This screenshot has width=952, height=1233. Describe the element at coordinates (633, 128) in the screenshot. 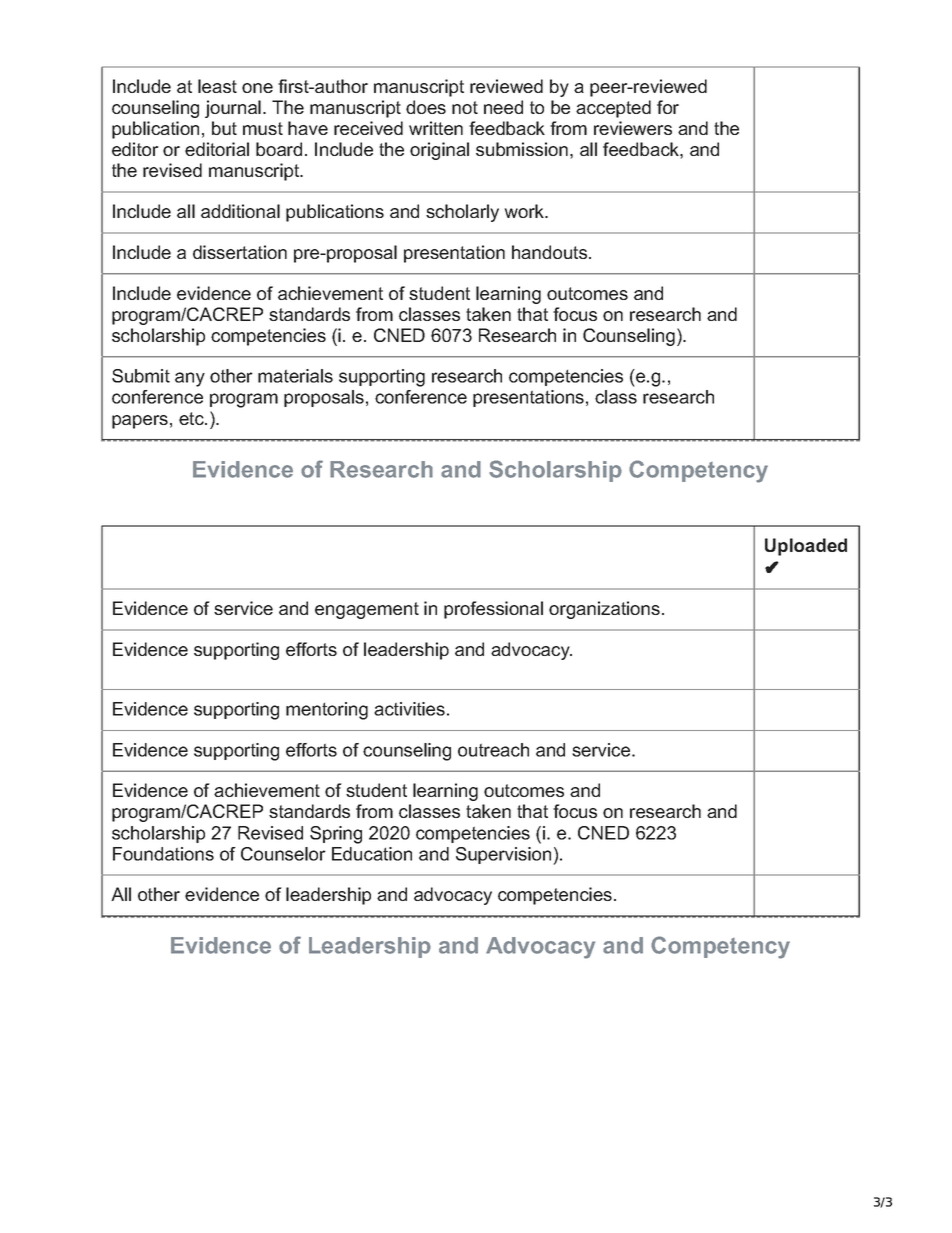

I see `reviewers` at that location.
